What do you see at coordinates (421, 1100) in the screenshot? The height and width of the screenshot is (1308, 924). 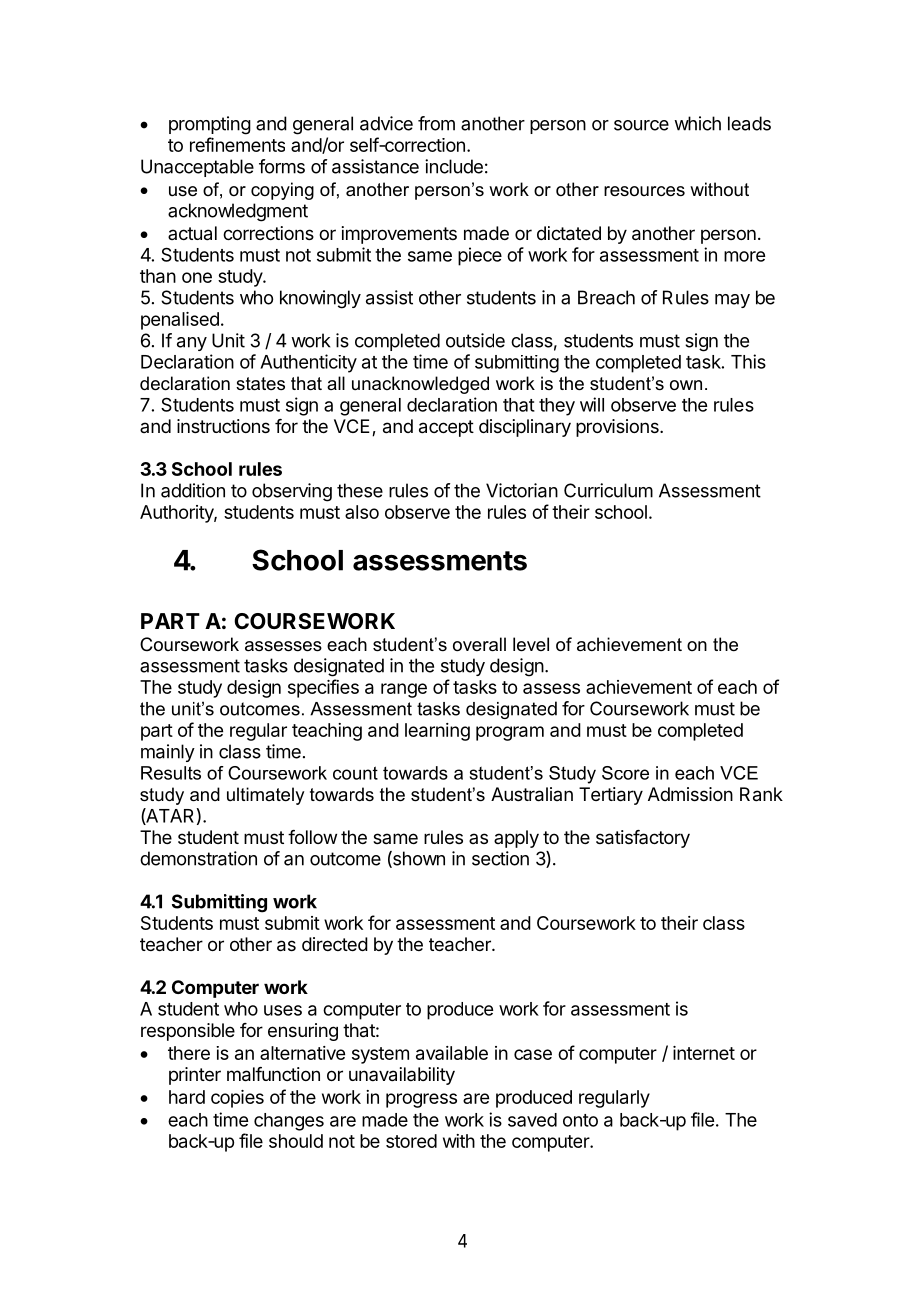 I see `progress` at bounding box center [421, 1100].
